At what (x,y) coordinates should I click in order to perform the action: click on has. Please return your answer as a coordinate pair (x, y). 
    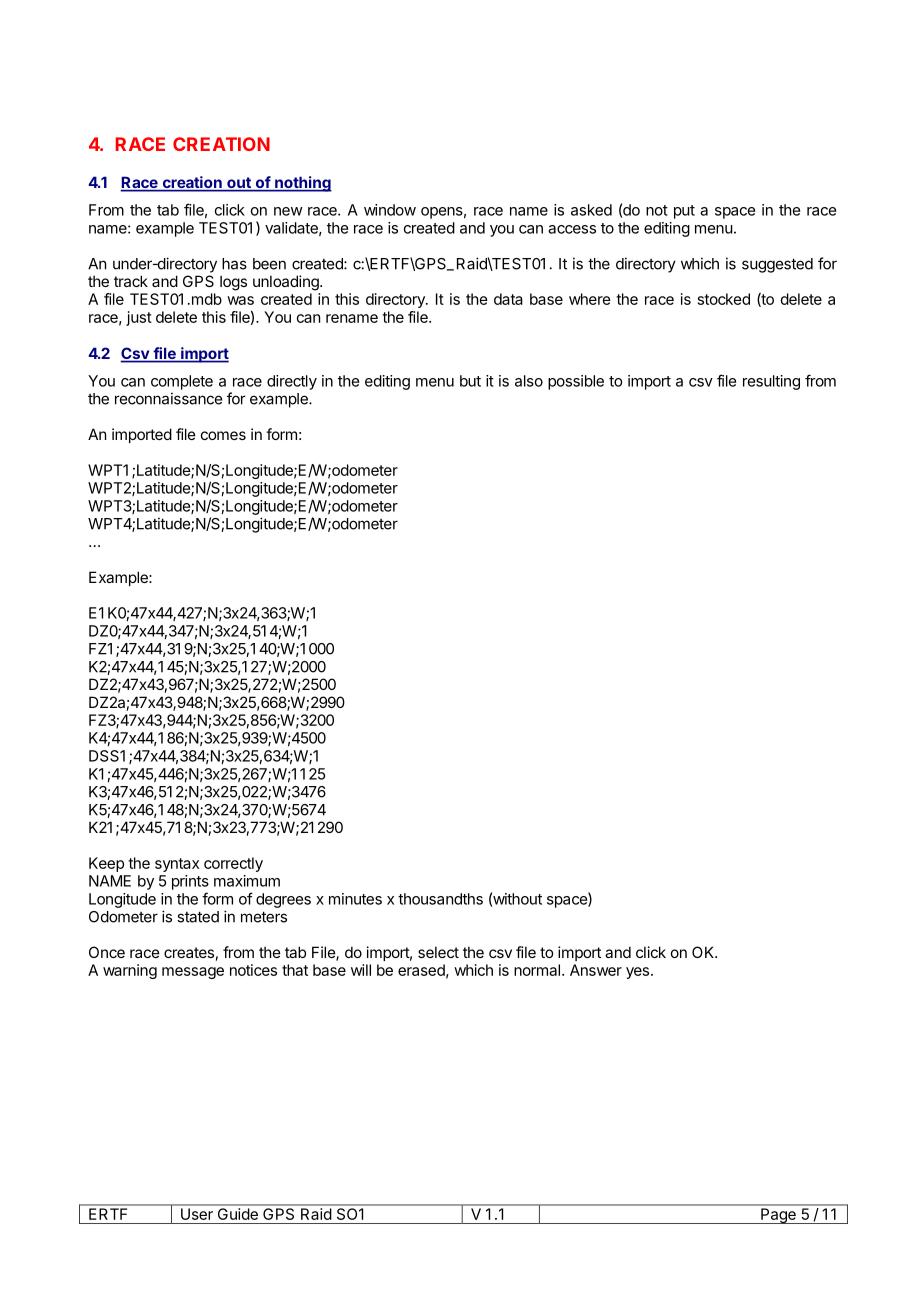
    Looking at the image, I should click on (234, 264).
